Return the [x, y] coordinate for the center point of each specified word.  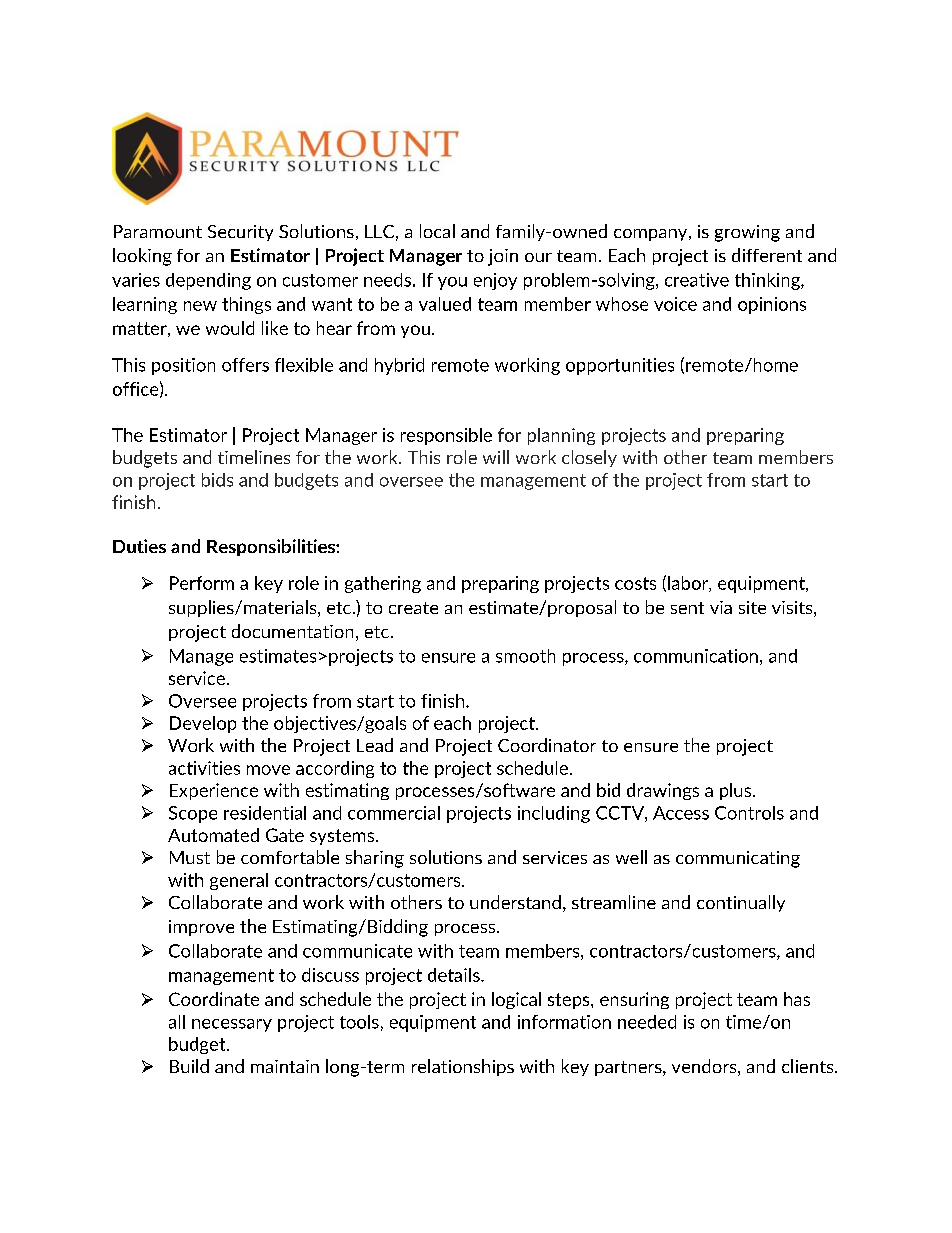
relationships [463, 1067]
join [503, 257]
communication [696, 656]
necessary [232, 1025]
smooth [525, 656]
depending [208, 281]
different [767, 255]
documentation [292, 631]
